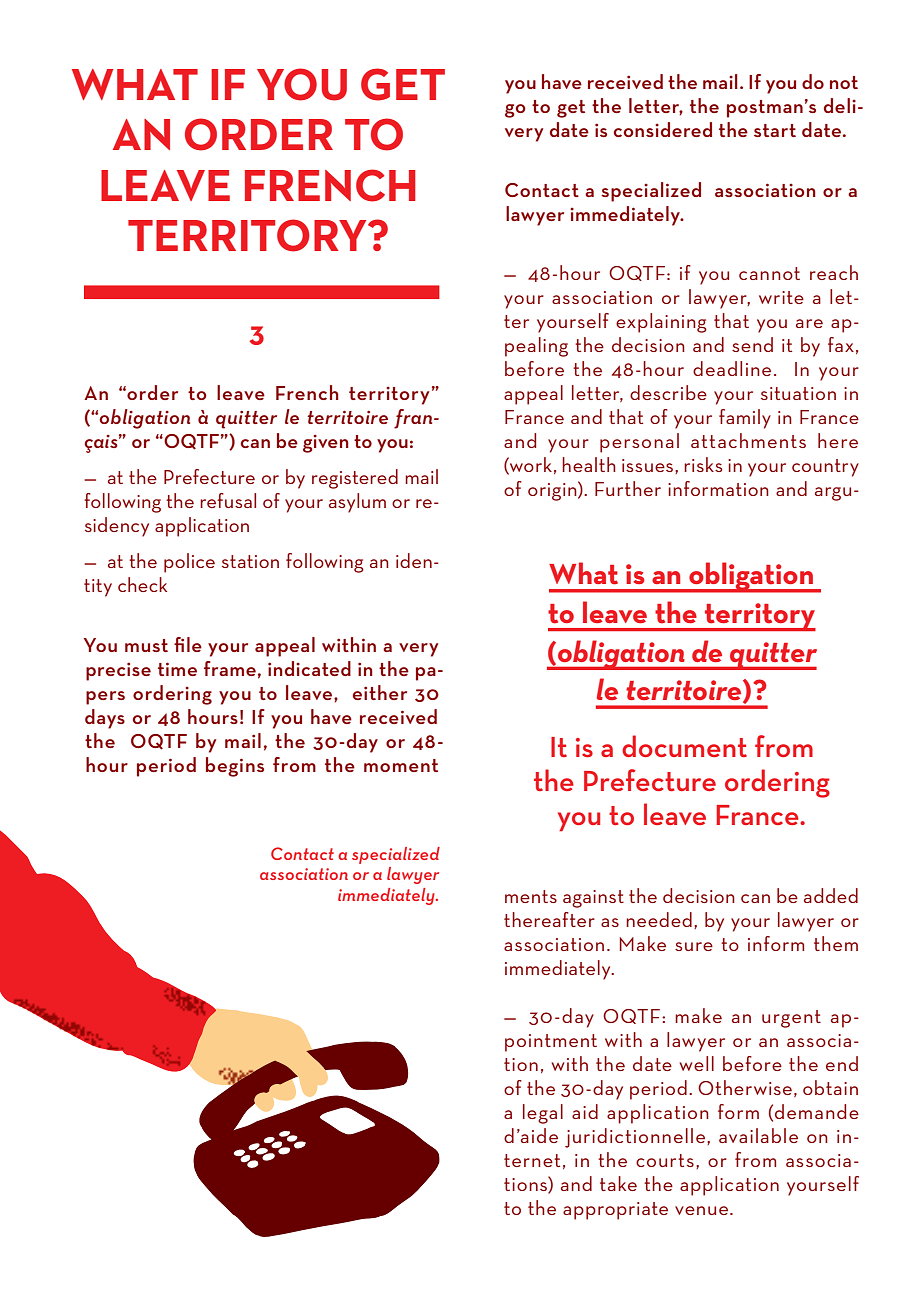 This screenshot has width=924, height=1313. What do you see at coordinates (618, 1183) in the screenshot?
I see `take` at bounding box center [618, 1183].
